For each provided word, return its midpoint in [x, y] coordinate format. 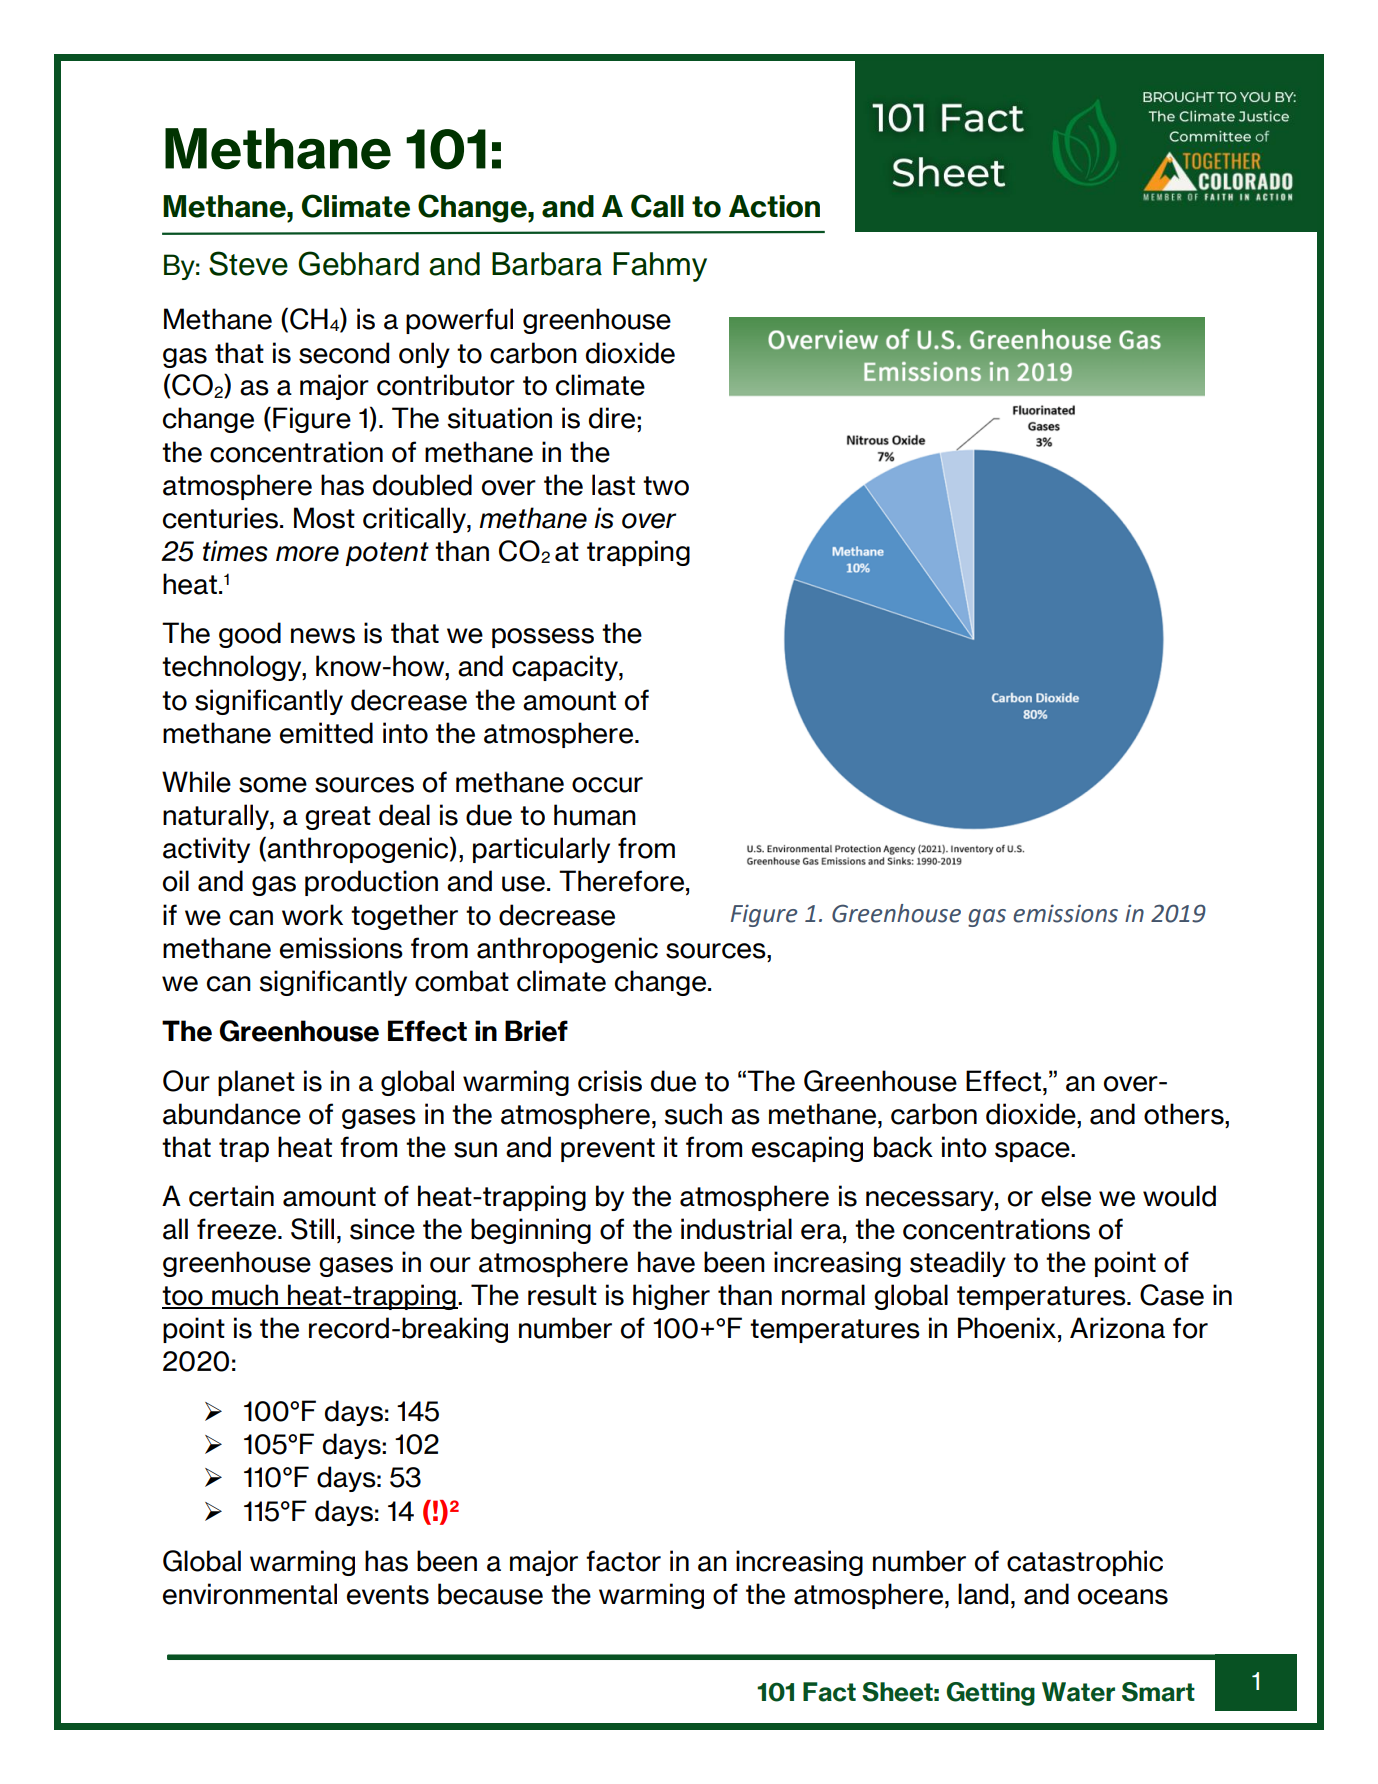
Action [774, 206]
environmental [250, 1594]
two [666, 486]
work [312, 915]
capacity [566, 668]
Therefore [621, 881]
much [245, 1296]
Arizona [1117, 1328]
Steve [248, 263]
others [1185, 1114]
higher [671, 1297]
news [323, 636]
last [613, 485]
